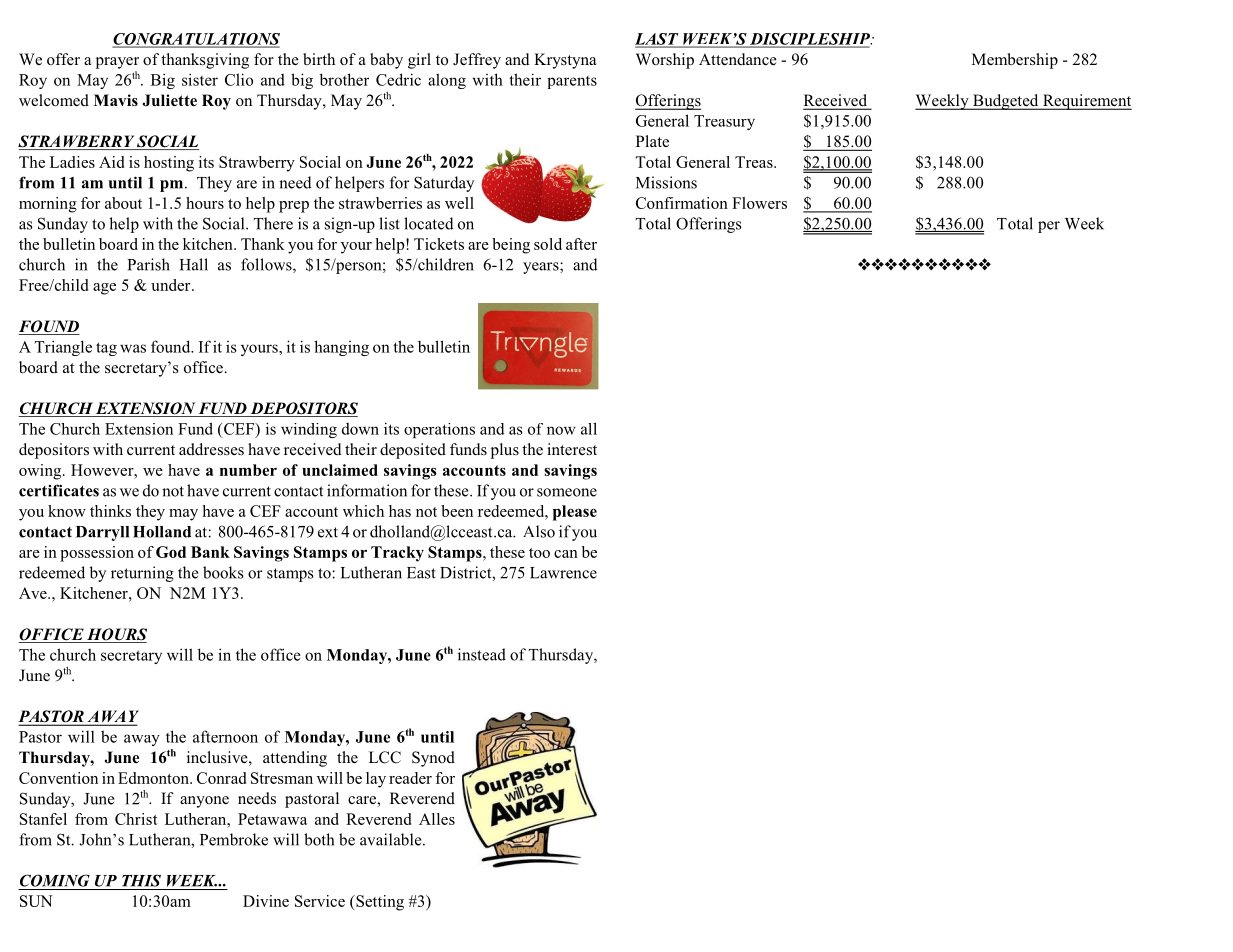  What do you see at coordinates (566, 554) in the screenshot?
I see `can` at bounding box center [566, 554].
